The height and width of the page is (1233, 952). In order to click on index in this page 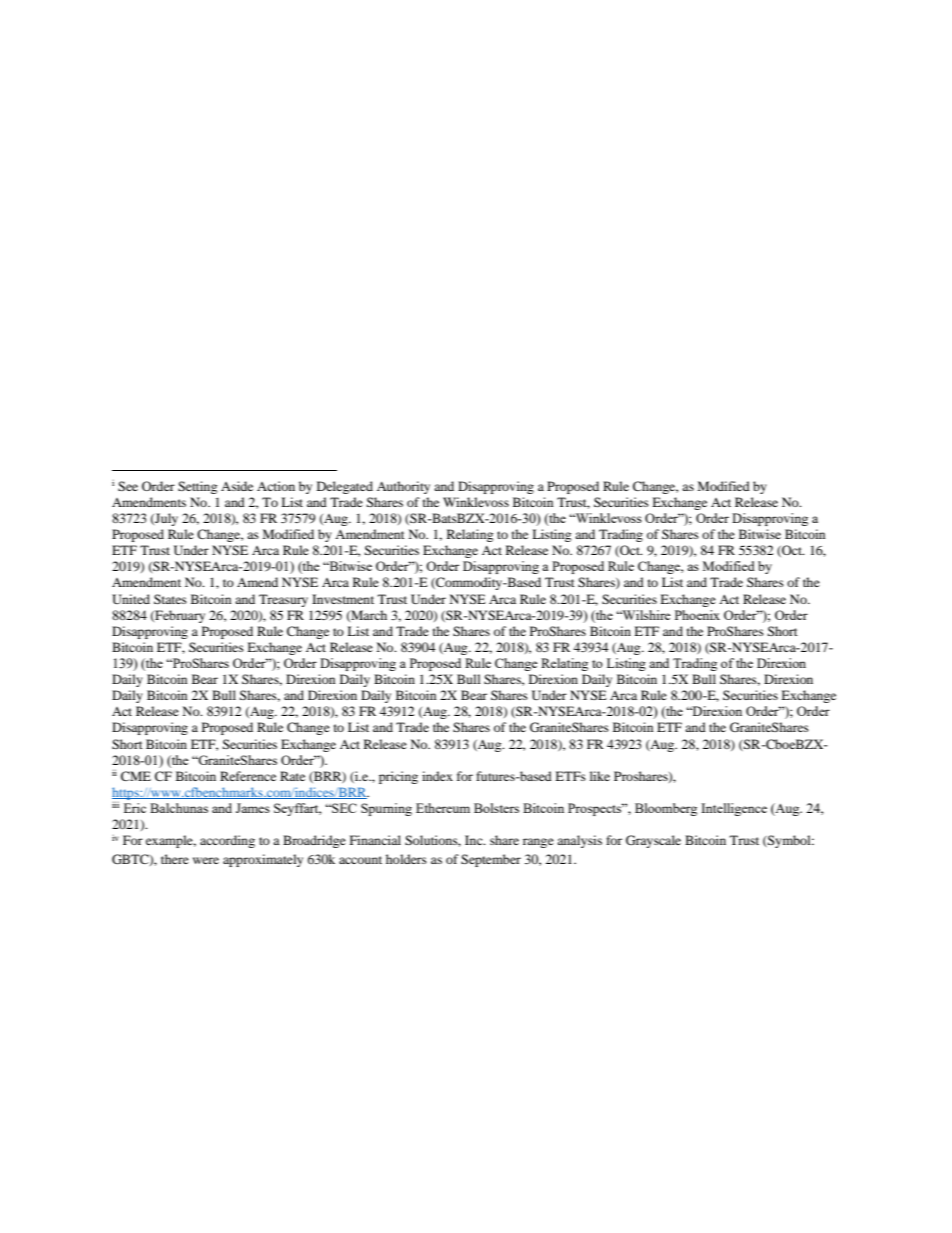, I will do `click(437, 776)`.
